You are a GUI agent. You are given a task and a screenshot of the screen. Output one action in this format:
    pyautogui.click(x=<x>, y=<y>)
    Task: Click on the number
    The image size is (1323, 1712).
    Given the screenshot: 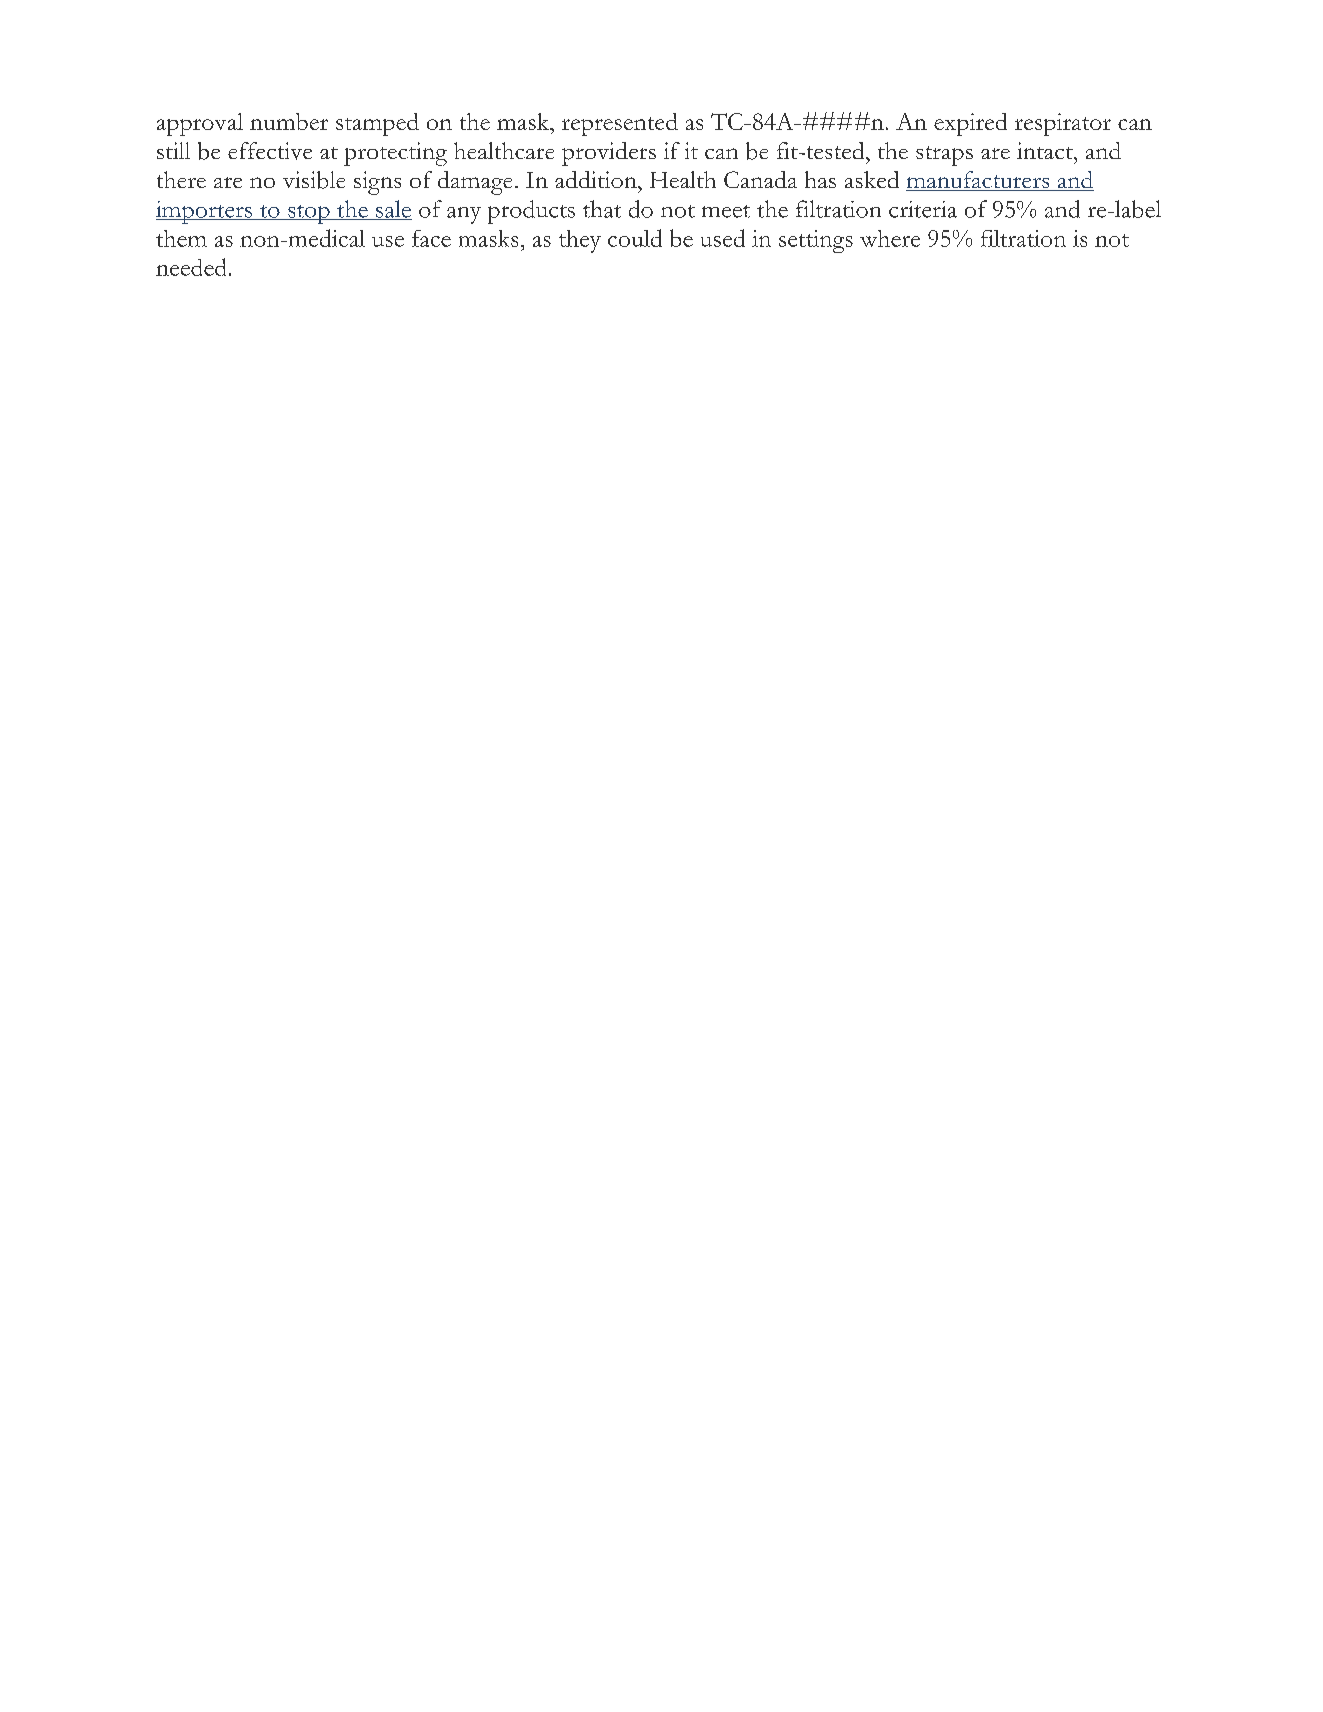 What is the action you would take?
    pyautogui.click(x=289, y=121)
